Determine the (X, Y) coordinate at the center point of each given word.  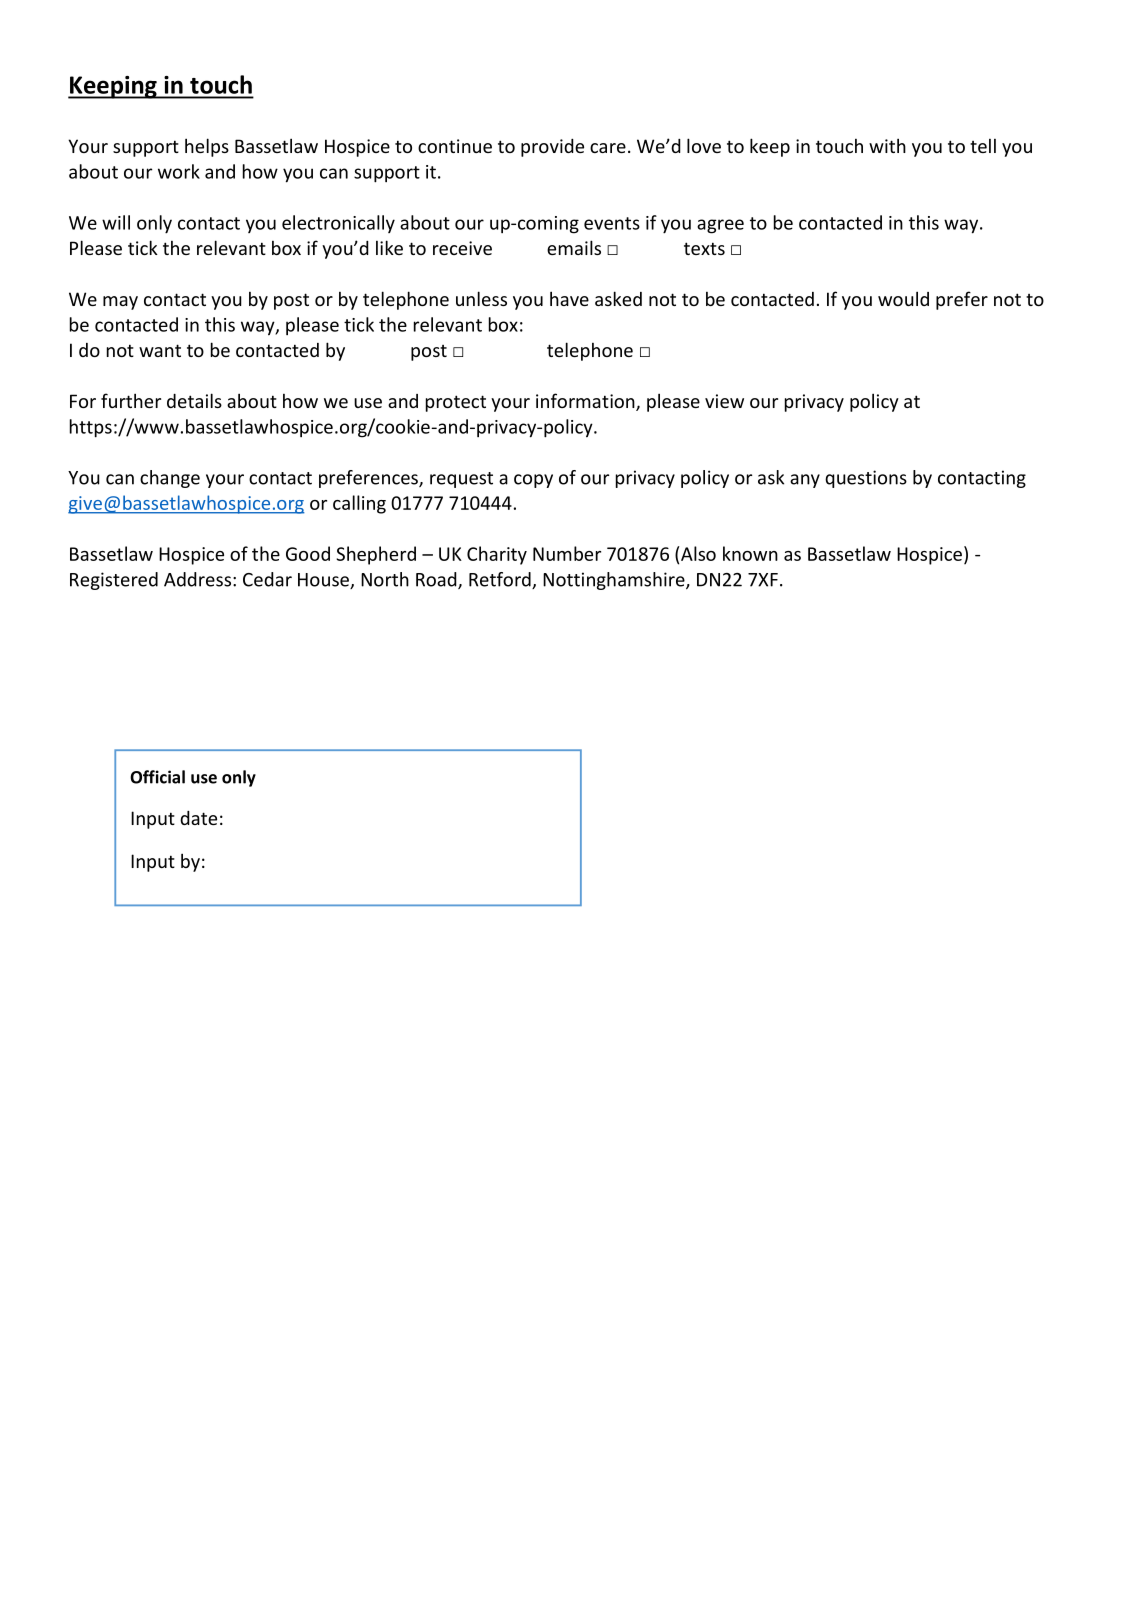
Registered (114, 581)
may (120, 303)
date (198, 818)
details (194, 400)
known (750, 553)
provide (552, 148)
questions (866, 479)
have (569, 298)
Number (567, 553)
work (179, 171)
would (903, 298)
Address (197, 579)
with (887, 145)
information (586, 402)
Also (697, 553)
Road (437, 580)
